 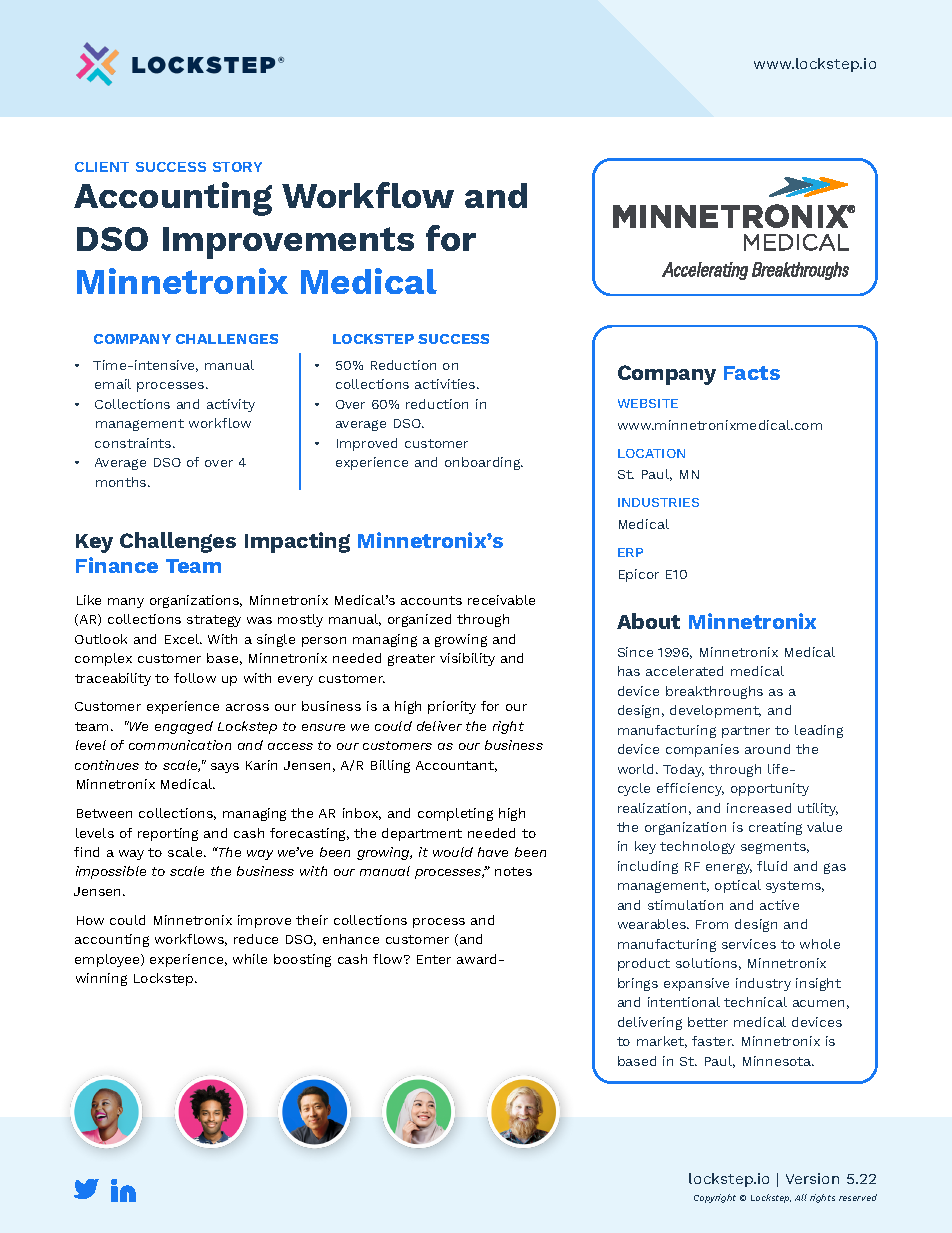 I want to click on Facts, so click(x=752, y=373).
